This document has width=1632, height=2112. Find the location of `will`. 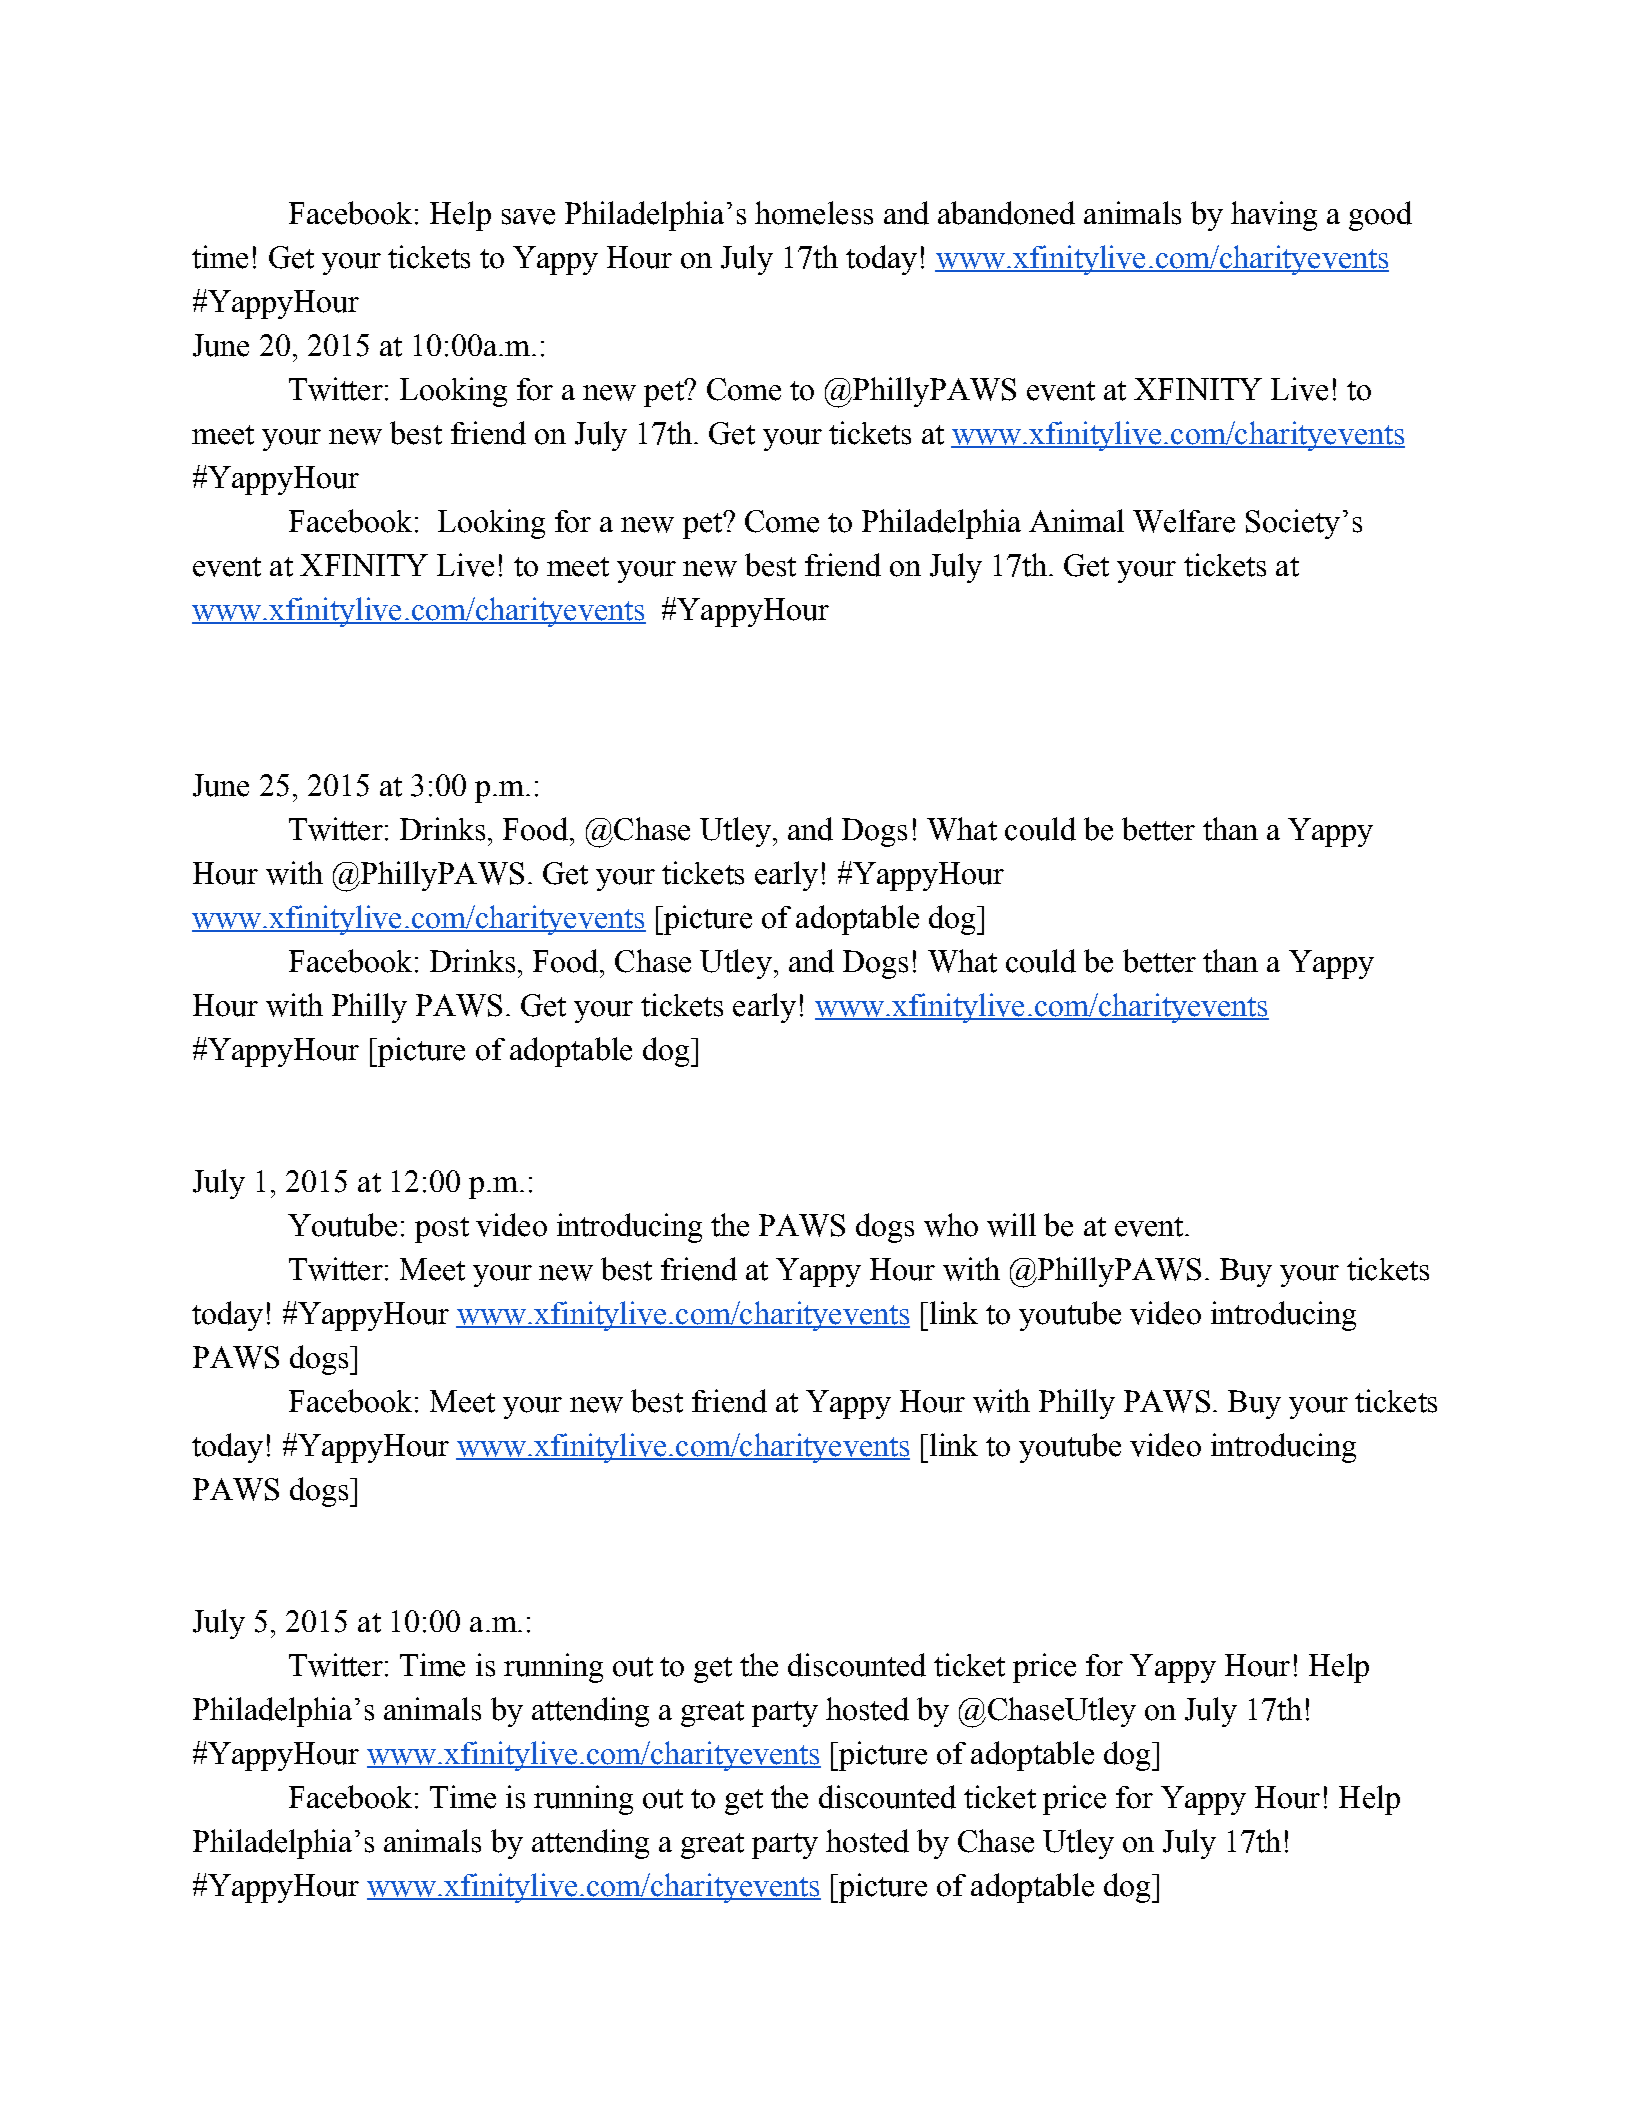

will is located at coordinates (1011, 1225).
